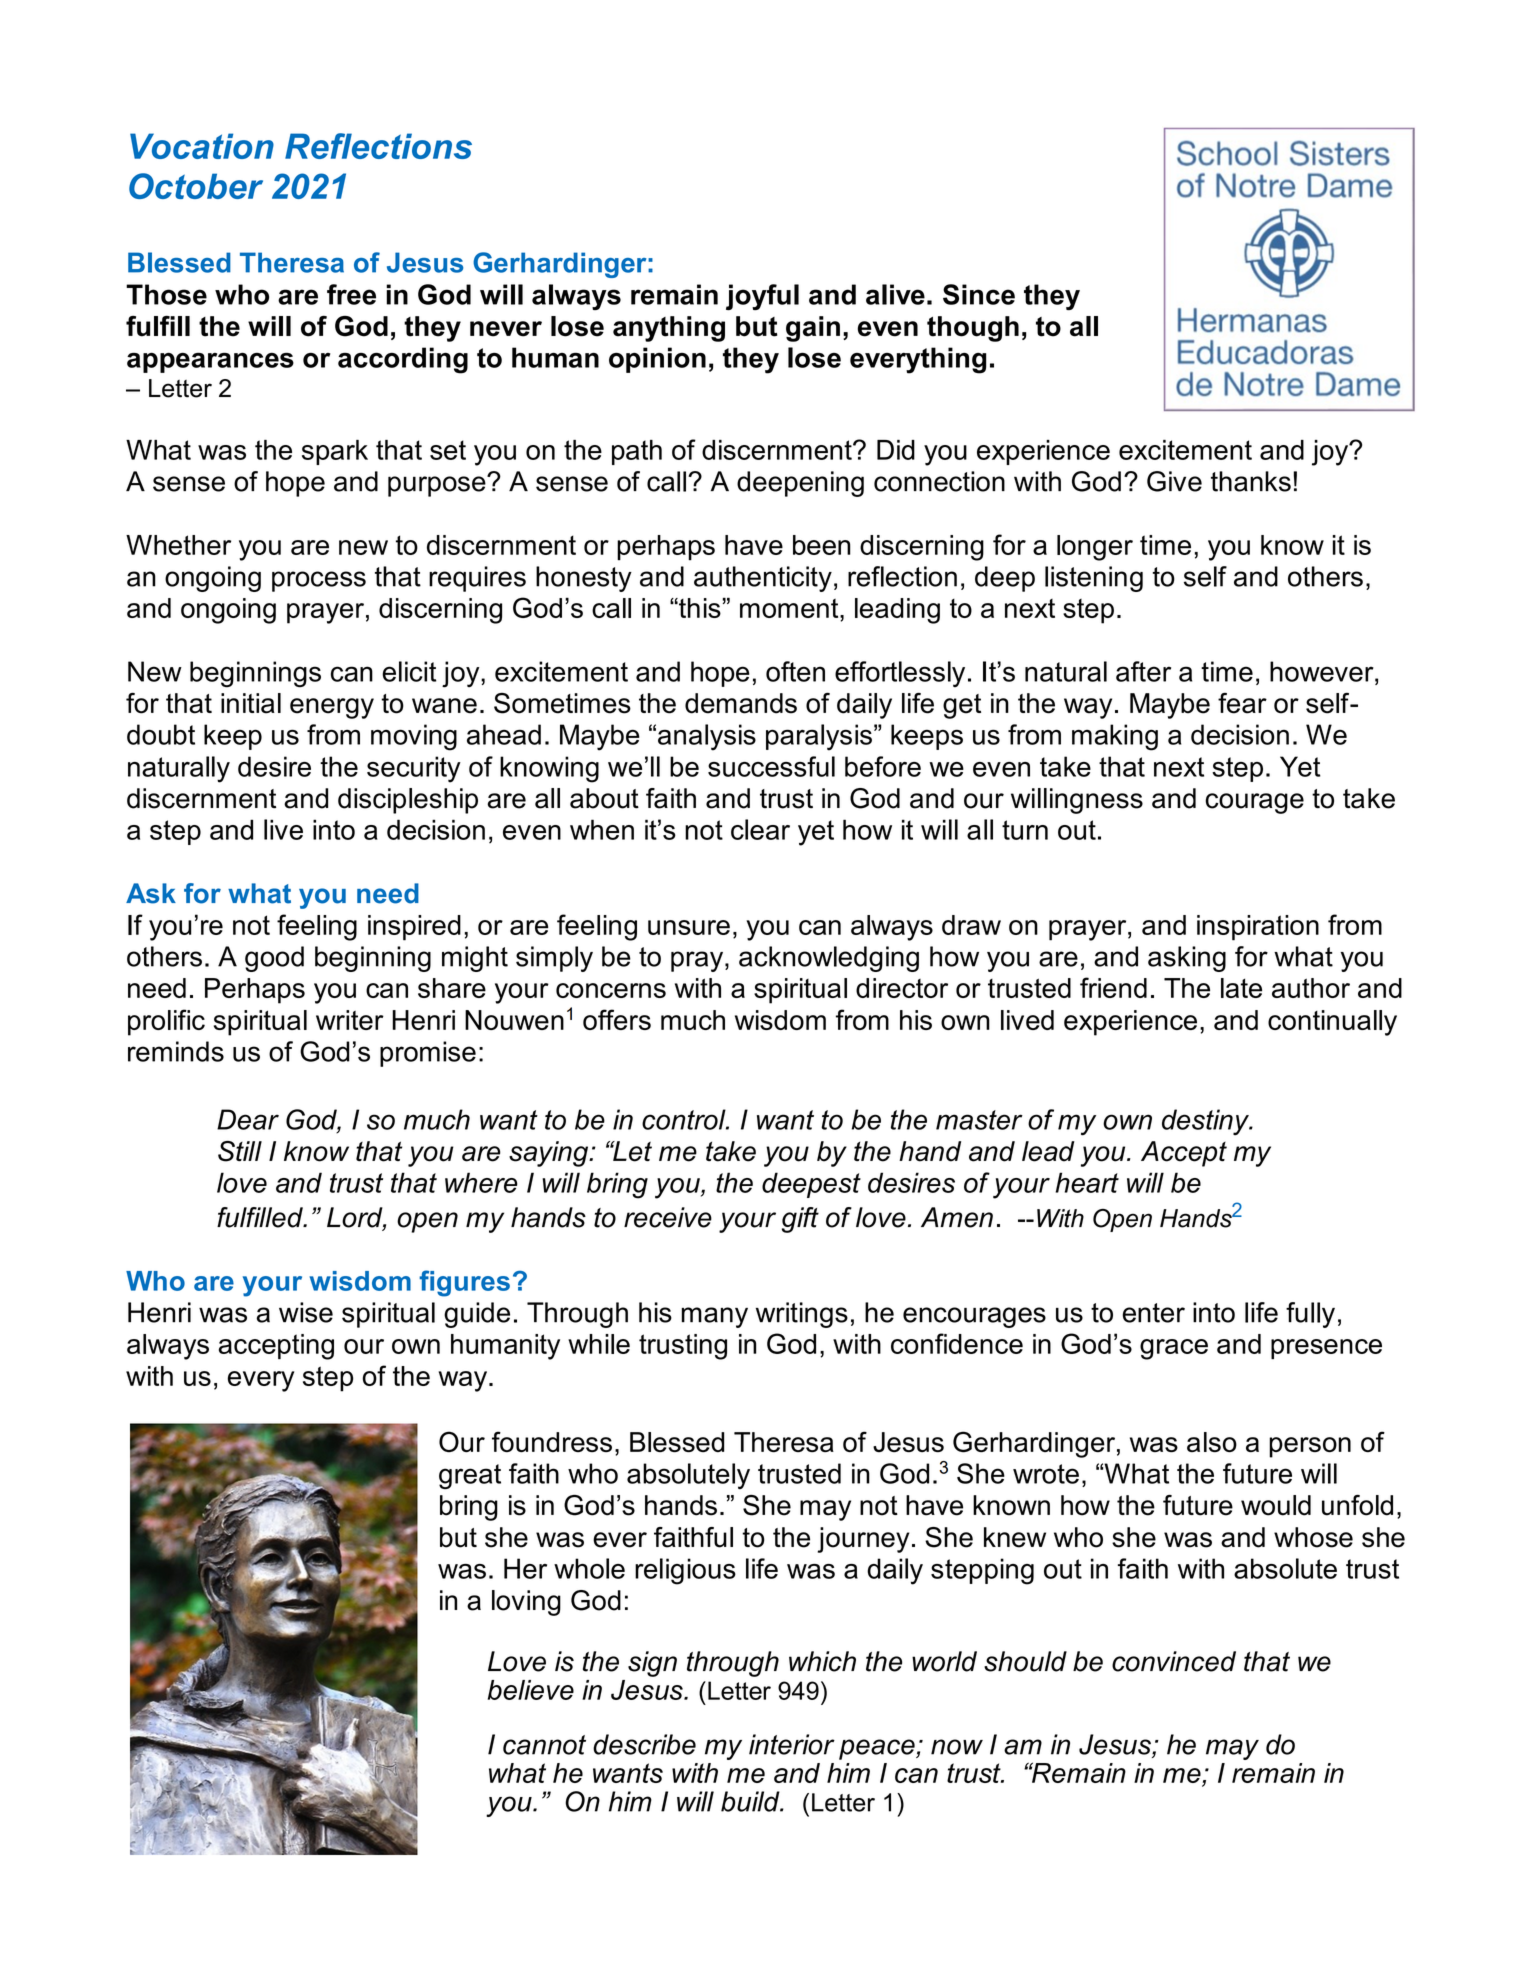  I want to click on joyful, so click(762, 297).
